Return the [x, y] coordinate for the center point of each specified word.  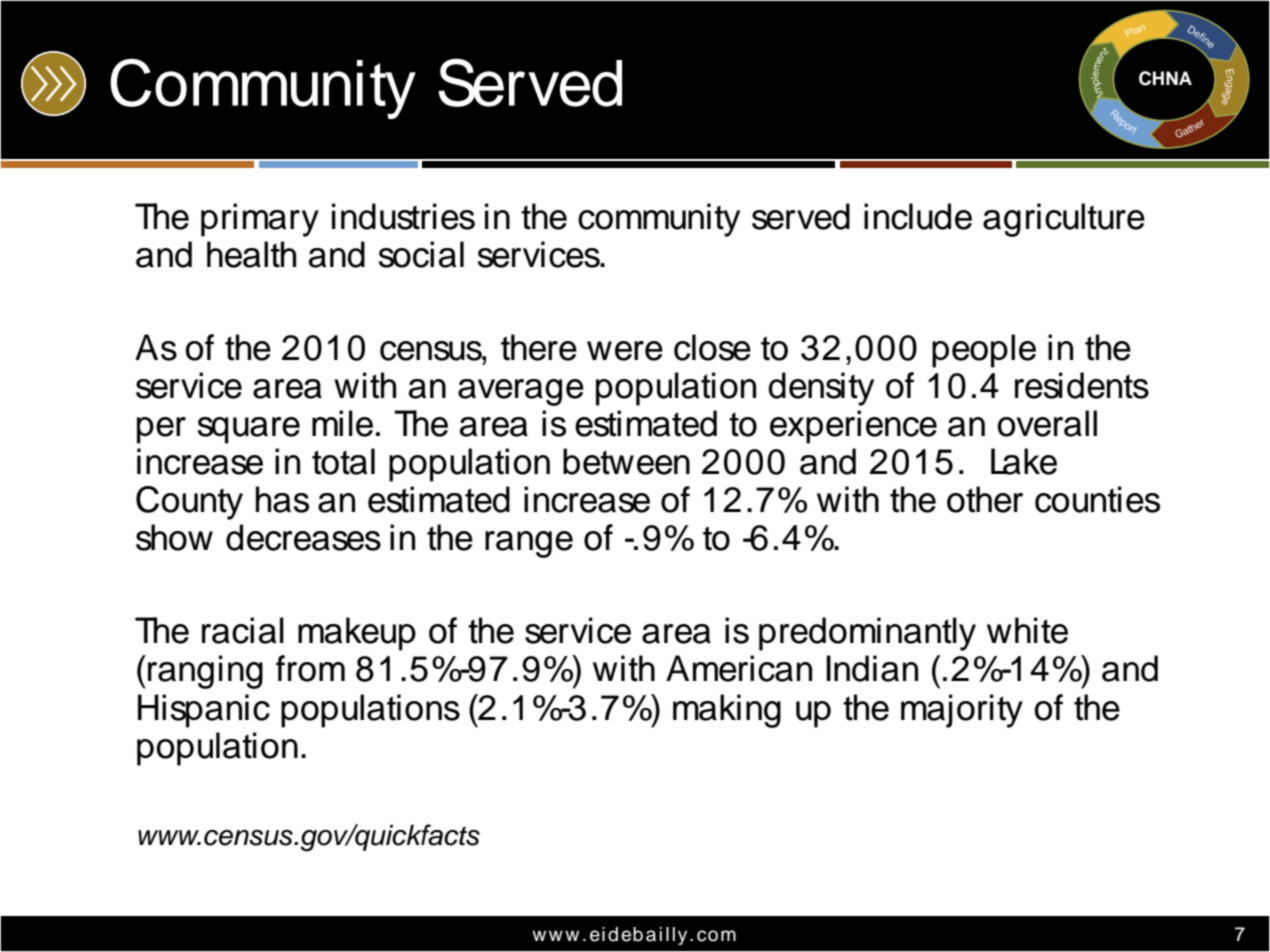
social [421, 254]
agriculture [1064, 220]
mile [342, 423]
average [521, 392]
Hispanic [204, 711]
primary [260, 220]
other [985, 499]
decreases [303, 537]
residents [1082, 385]
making [727, 711]
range [529, 544]
